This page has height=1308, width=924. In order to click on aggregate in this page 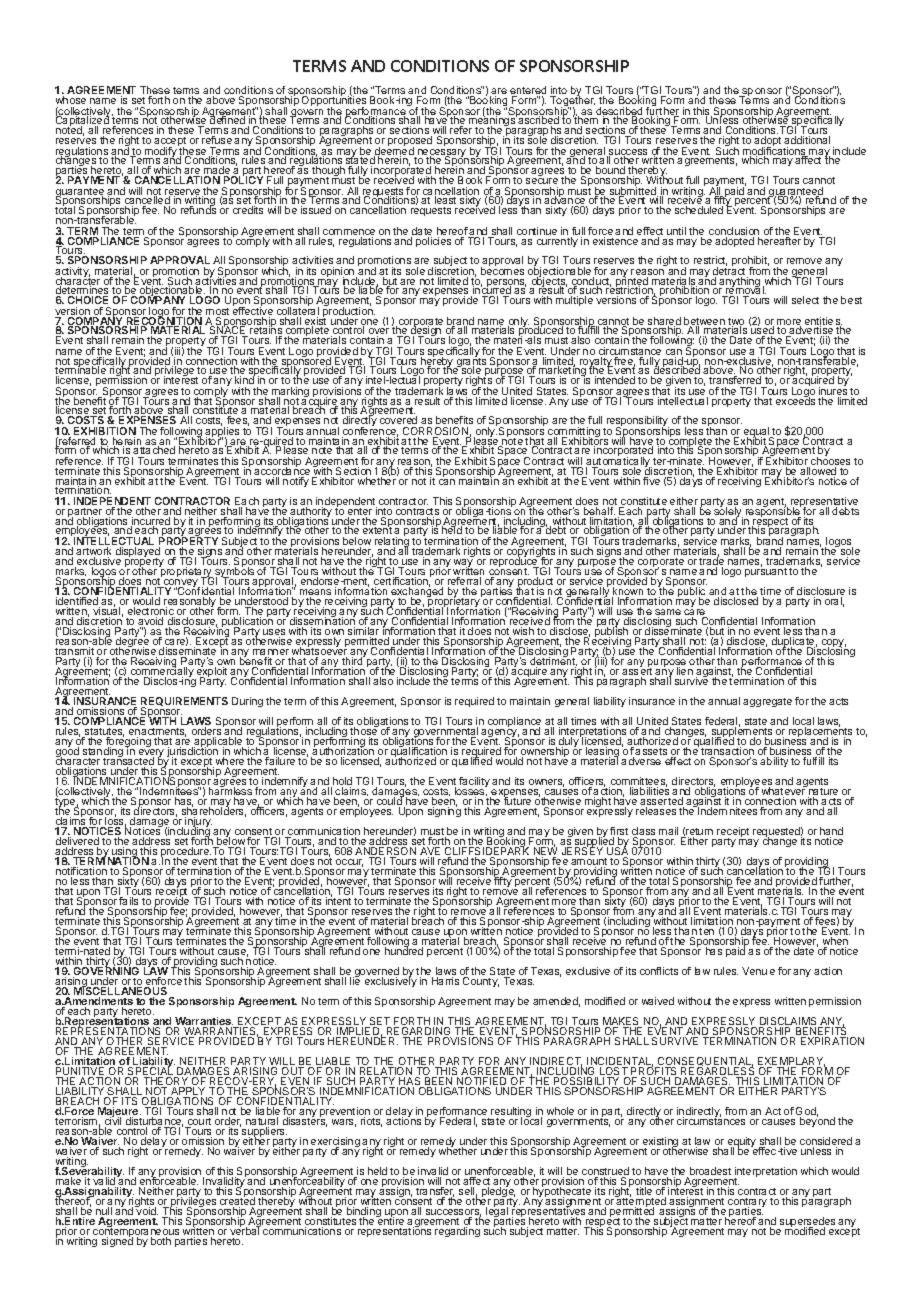, I will do `click(767, 702)`.
